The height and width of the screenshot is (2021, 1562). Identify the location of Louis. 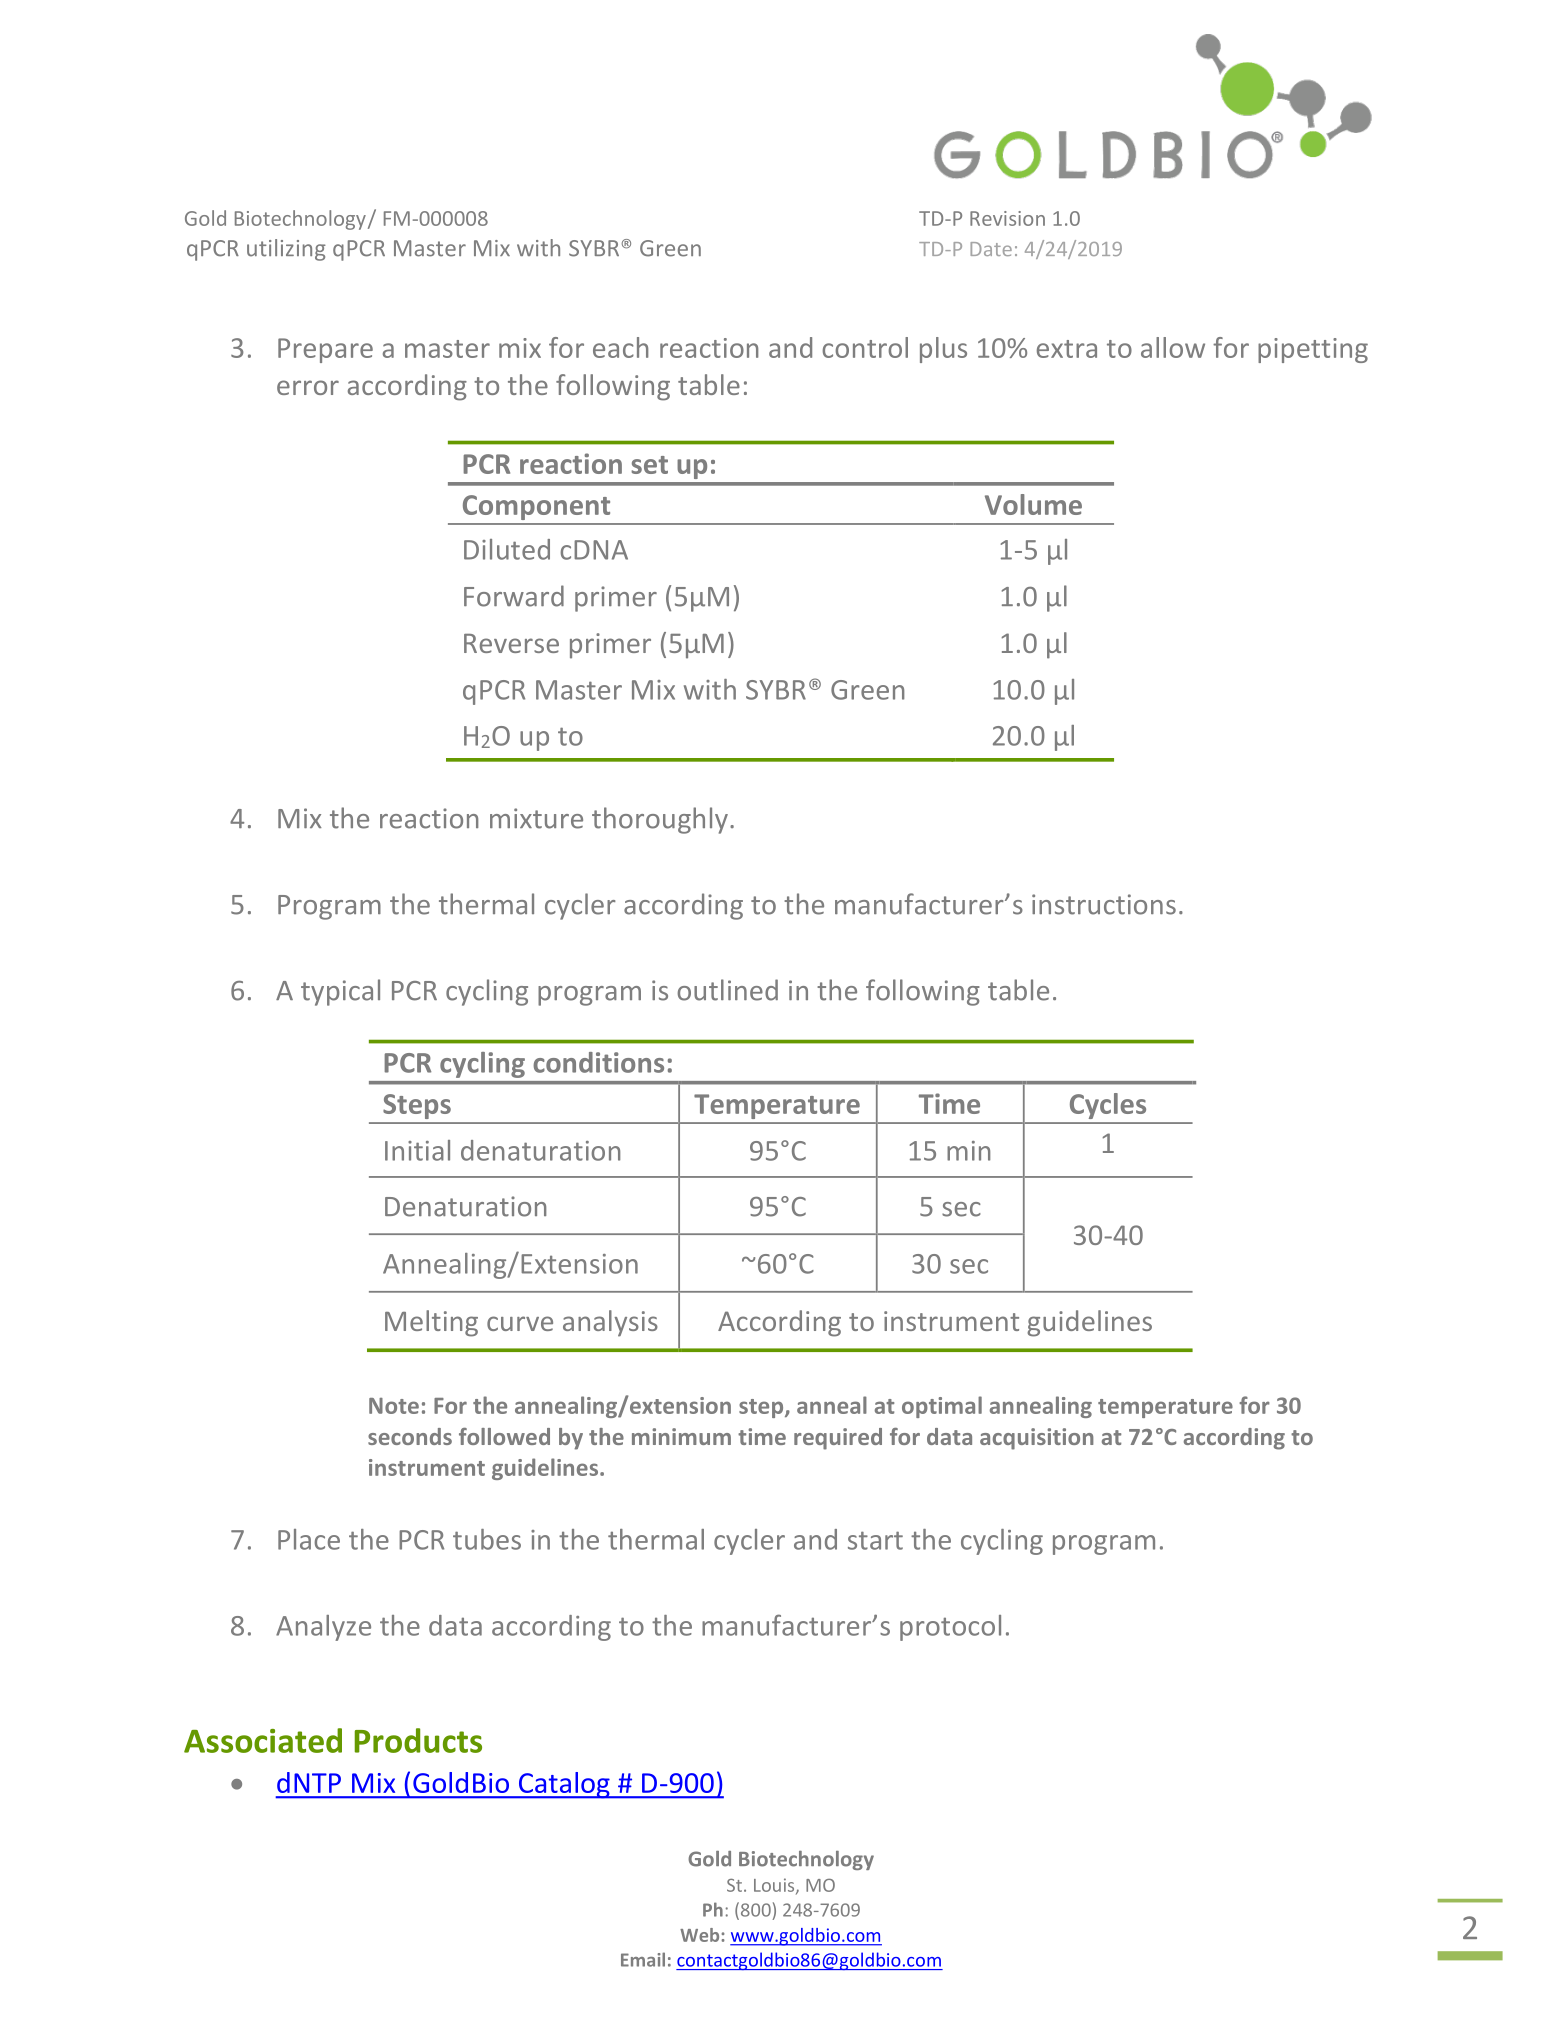
(775, 1886).
